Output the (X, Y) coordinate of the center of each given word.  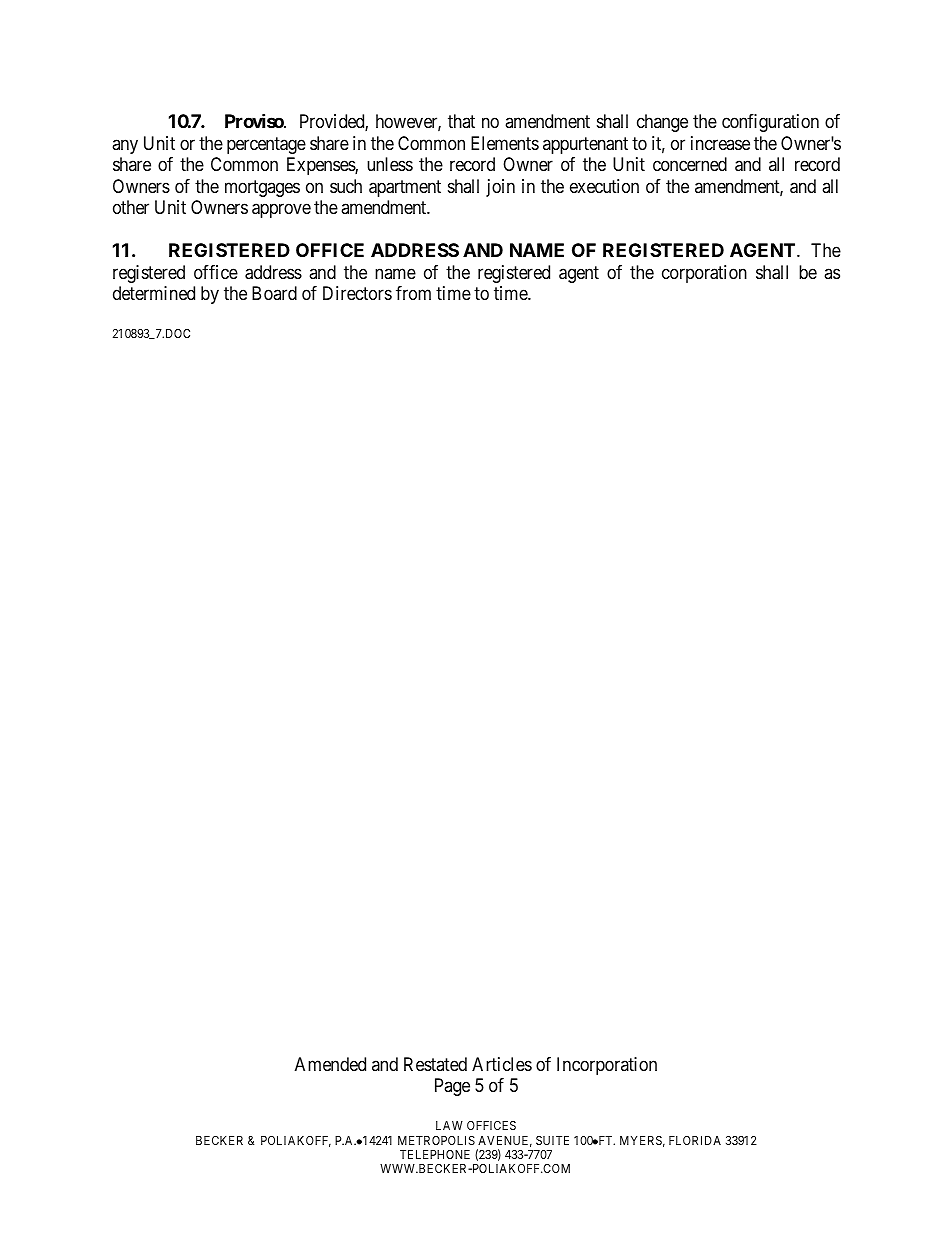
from (413, 293)
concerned (690, 164)
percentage (266, 145)
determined (154, 293)
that (461, 121)
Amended (330, 1064)
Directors (357, 293)
